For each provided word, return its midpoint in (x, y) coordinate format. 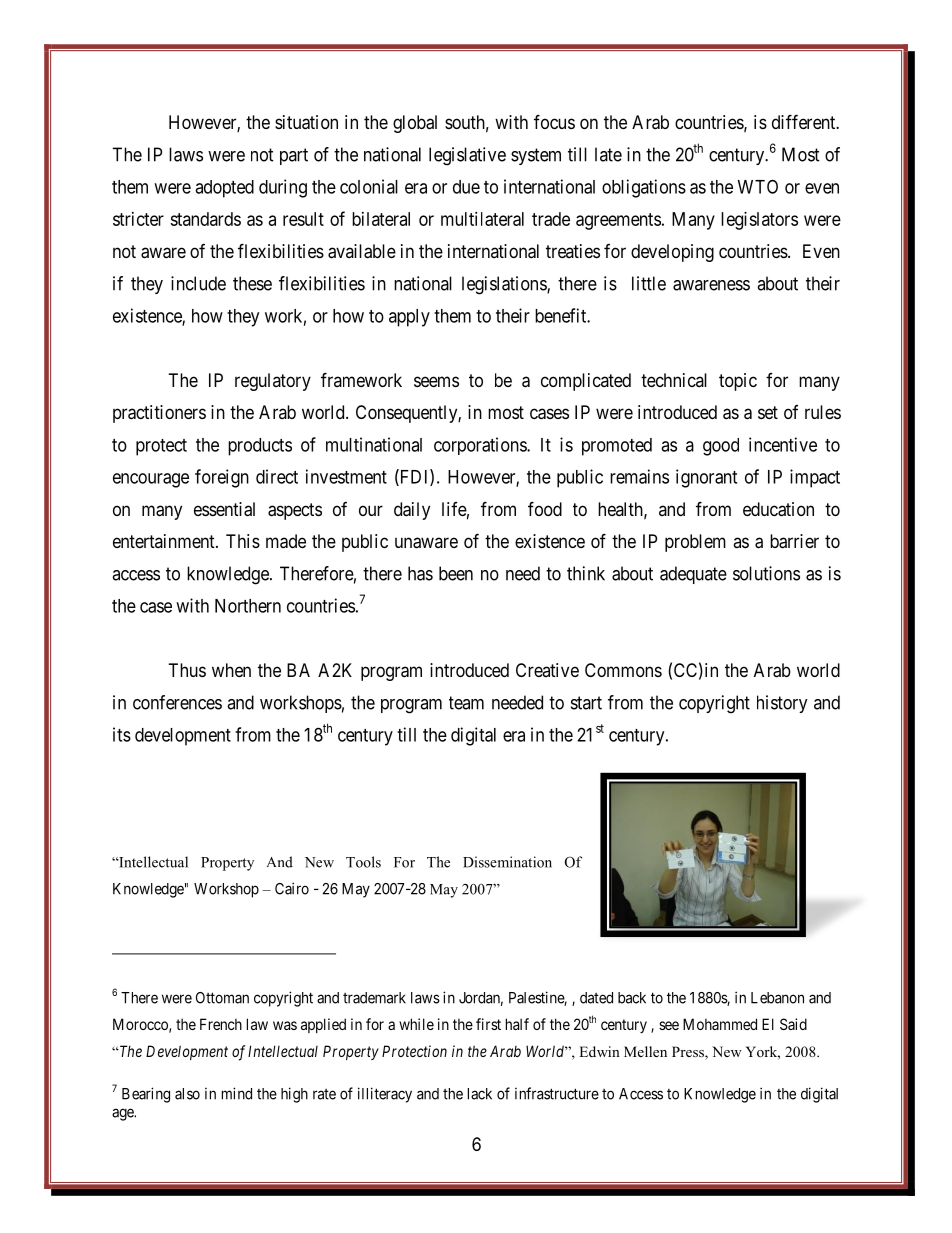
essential (224, 509)
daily (412, 511)
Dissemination (507, 862)
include (198, 283)
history (782, 704)
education (778, 509)
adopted (224, 189)
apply (409, 318)
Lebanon (777, 998)
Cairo (292, 888)
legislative (467, 156)
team (466, 703)
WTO (758, 186)
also (187, 1094)
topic (738, 382)
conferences (177, 702)
